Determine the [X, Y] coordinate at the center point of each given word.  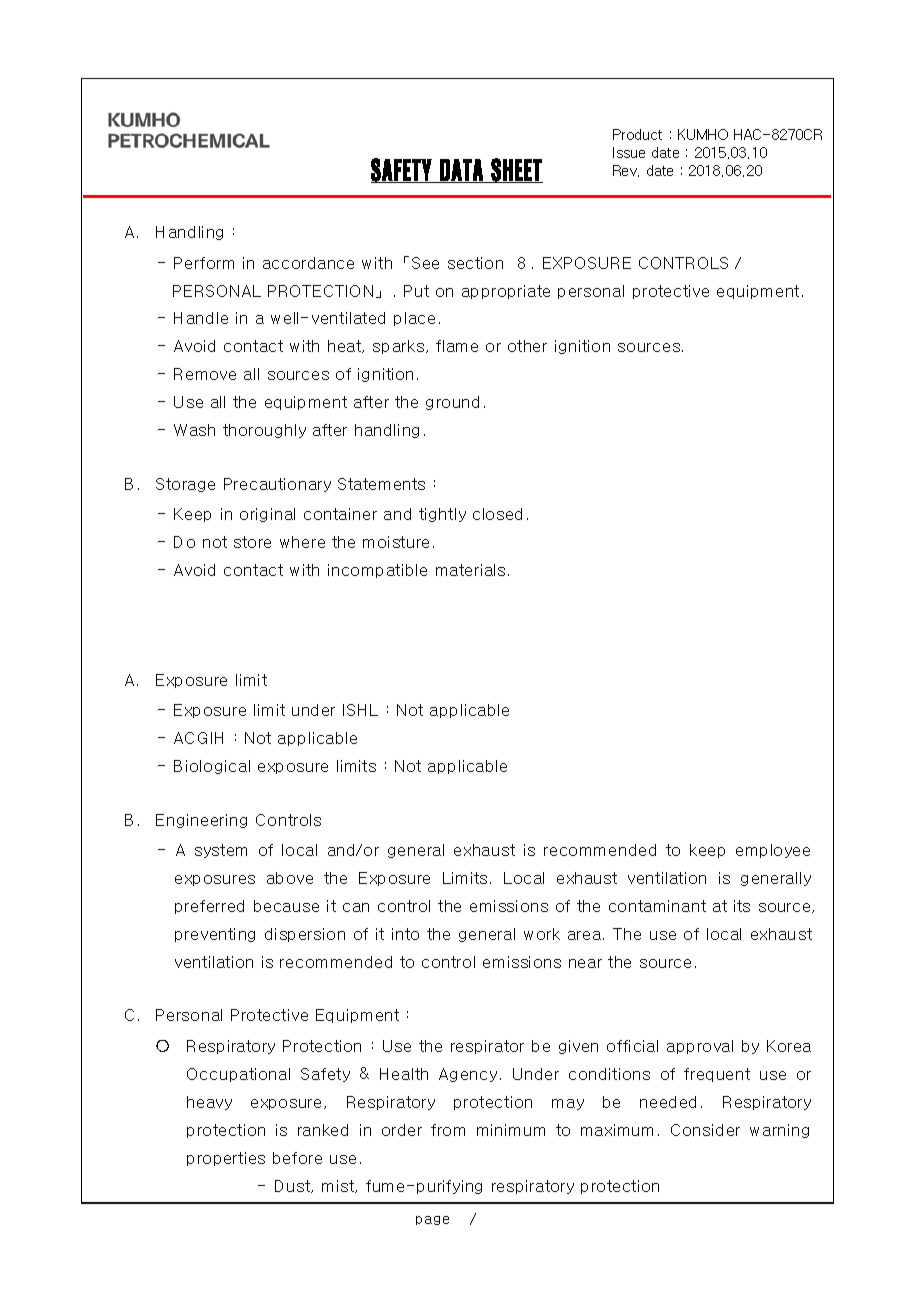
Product [637, 134]
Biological [212, 767]
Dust [293, 1186]
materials [470, 570]
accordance [308, 263]
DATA [461, 171]
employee [773, 851]
